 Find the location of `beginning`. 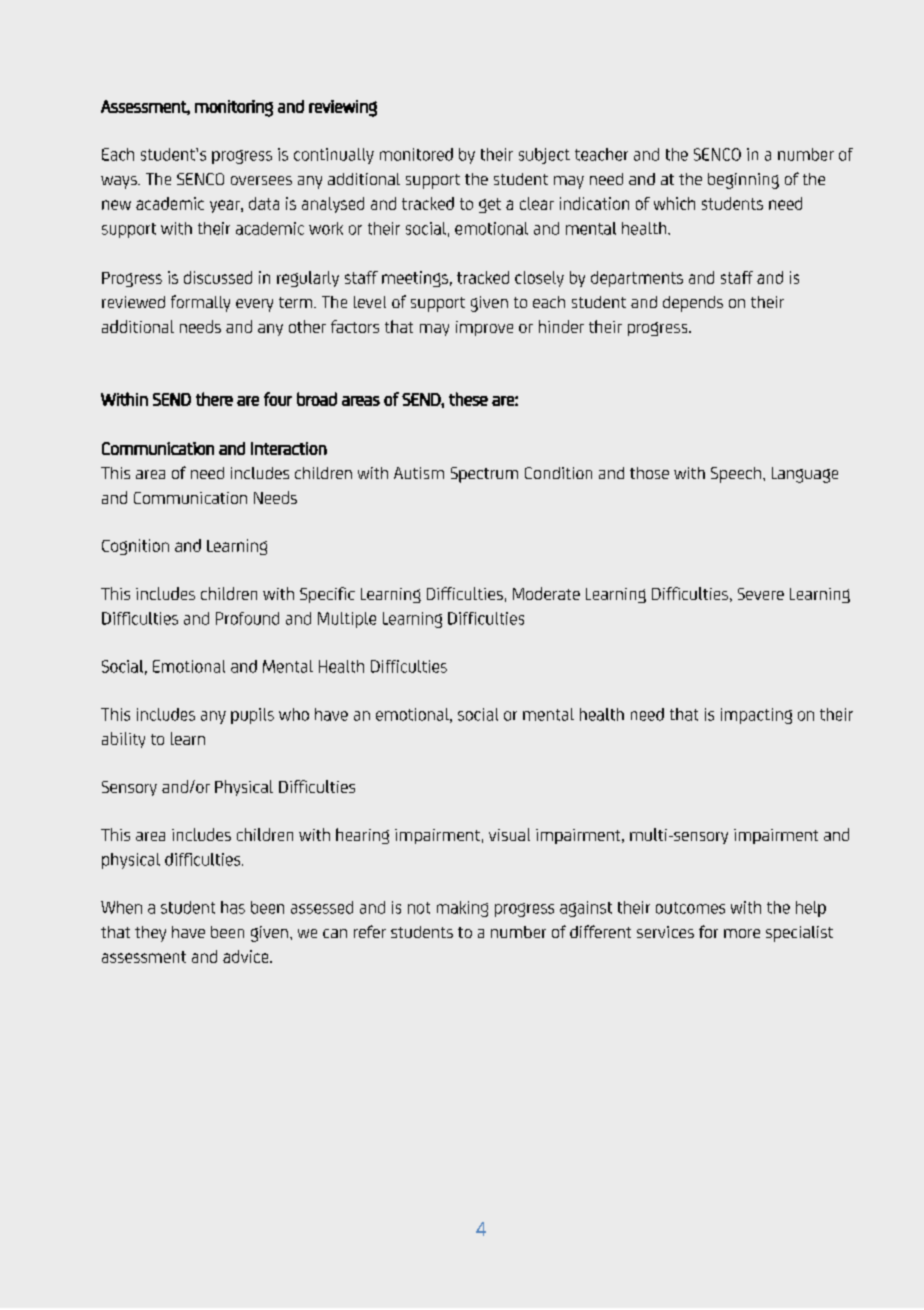

beginning is located at coordinates (743, 181).
